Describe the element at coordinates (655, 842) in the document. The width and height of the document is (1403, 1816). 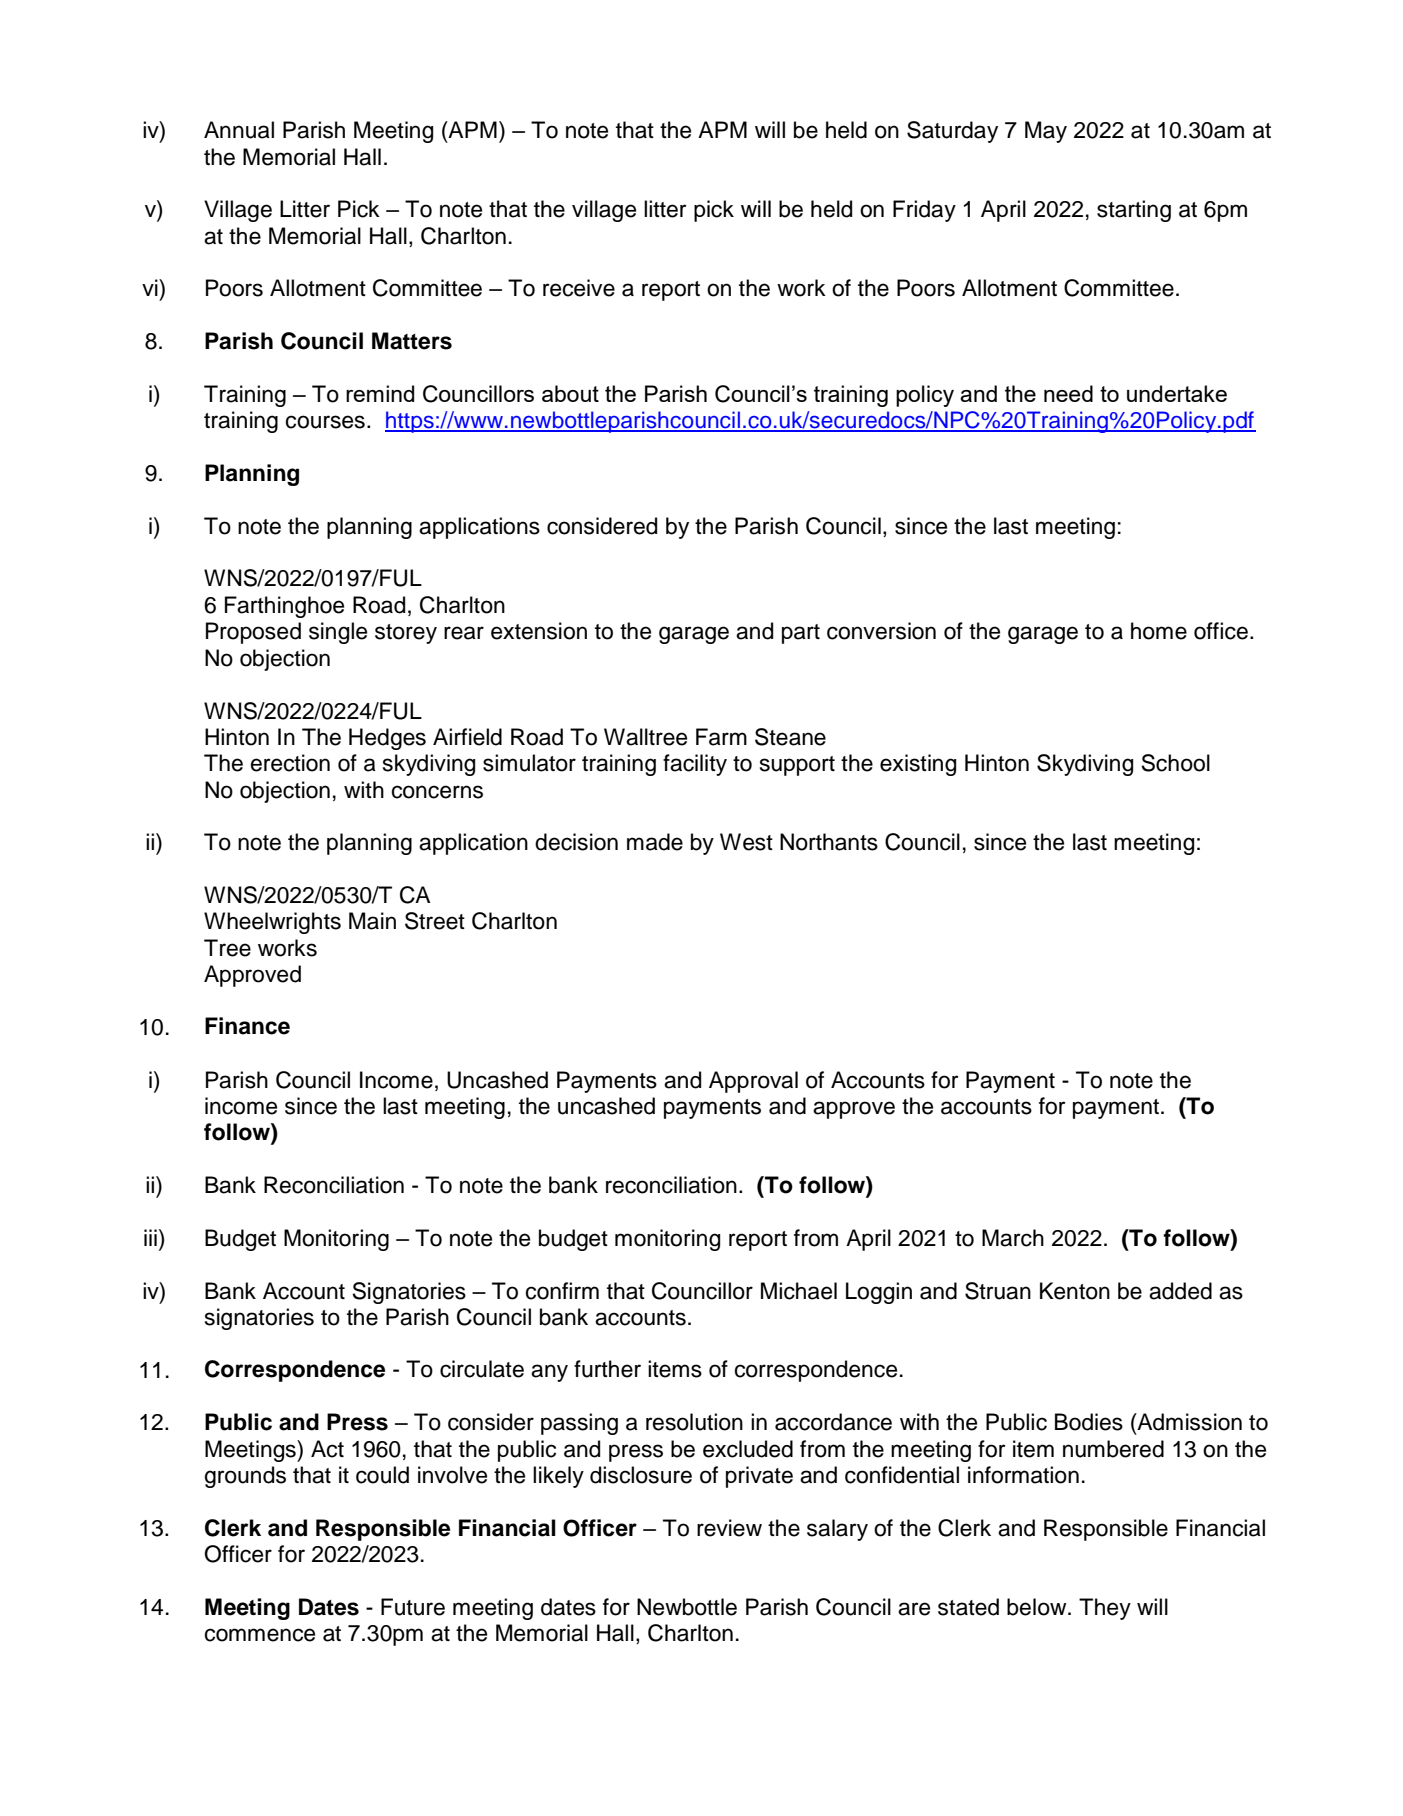
I see `made` at that location.
